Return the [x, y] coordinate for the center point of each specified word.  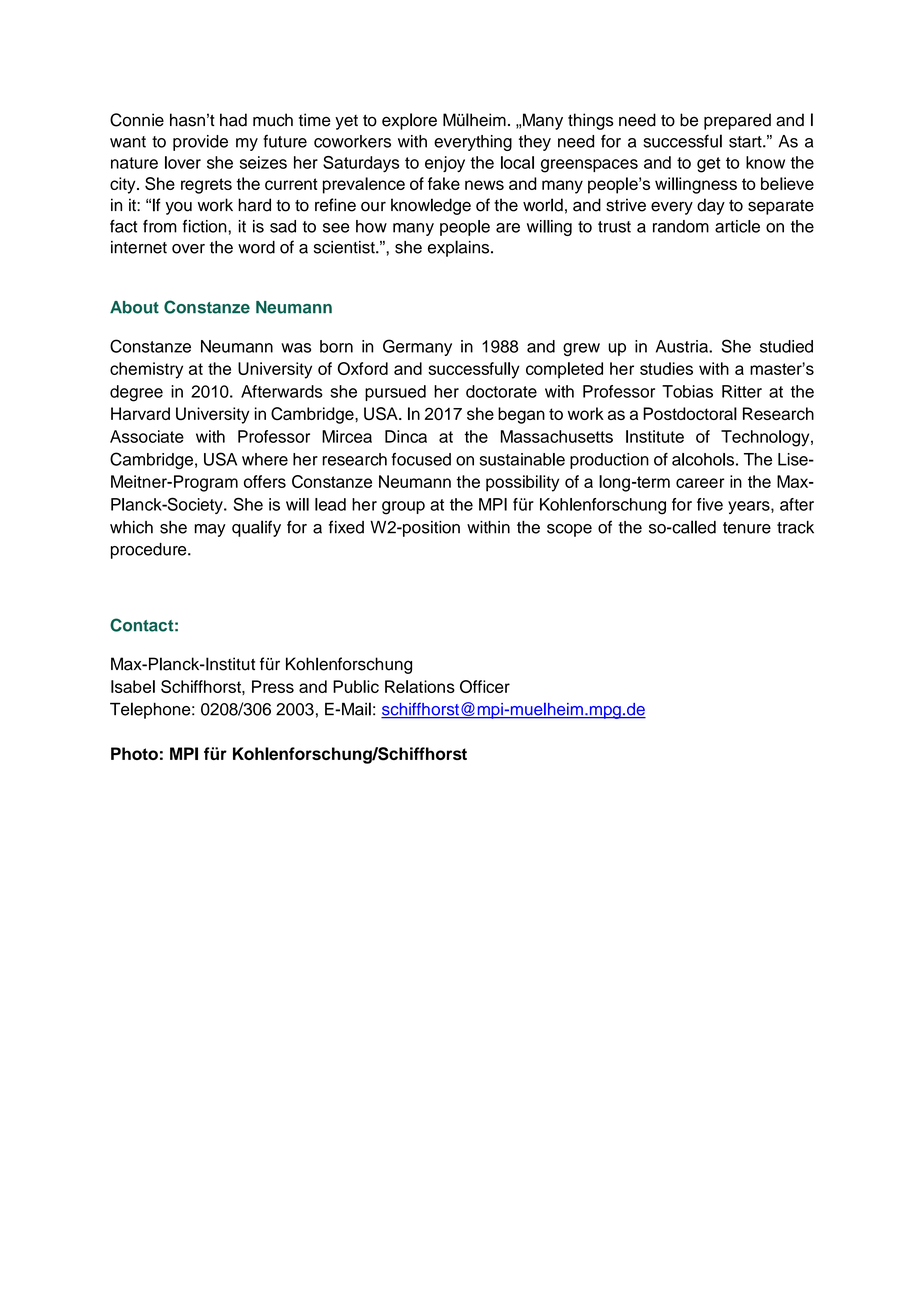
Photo [134, 753]
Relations [420, 686]
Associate [147, 436]
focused [421, 459]
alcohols [703, 459]
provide [200, 143]
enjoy [445, 164]
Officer [485, 686]
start [746, 142]
